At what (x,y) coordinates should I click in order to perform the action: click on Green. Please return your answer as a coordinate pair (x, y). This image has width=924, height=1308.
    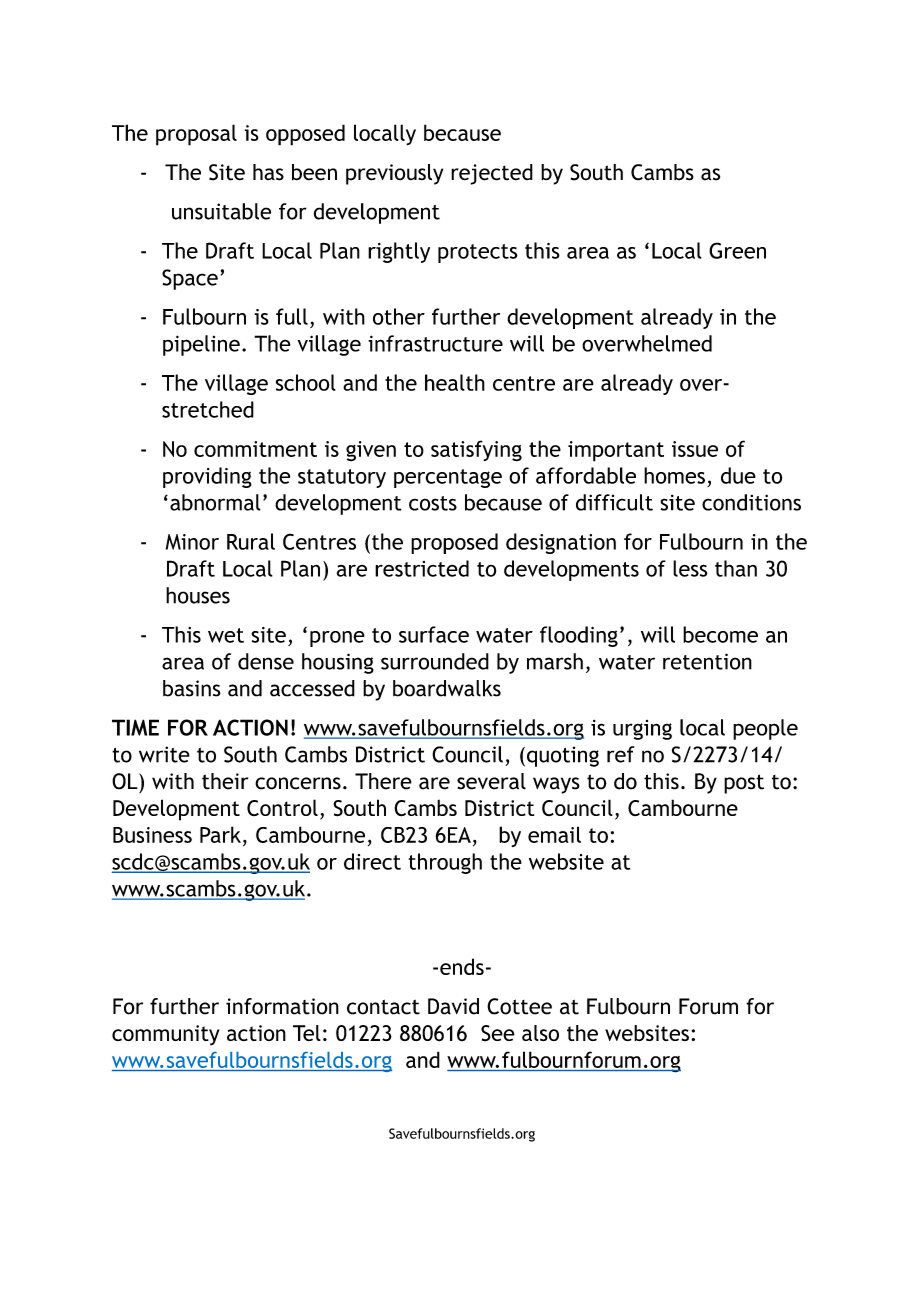
    Looking at the image, I should click on (737, 250).
